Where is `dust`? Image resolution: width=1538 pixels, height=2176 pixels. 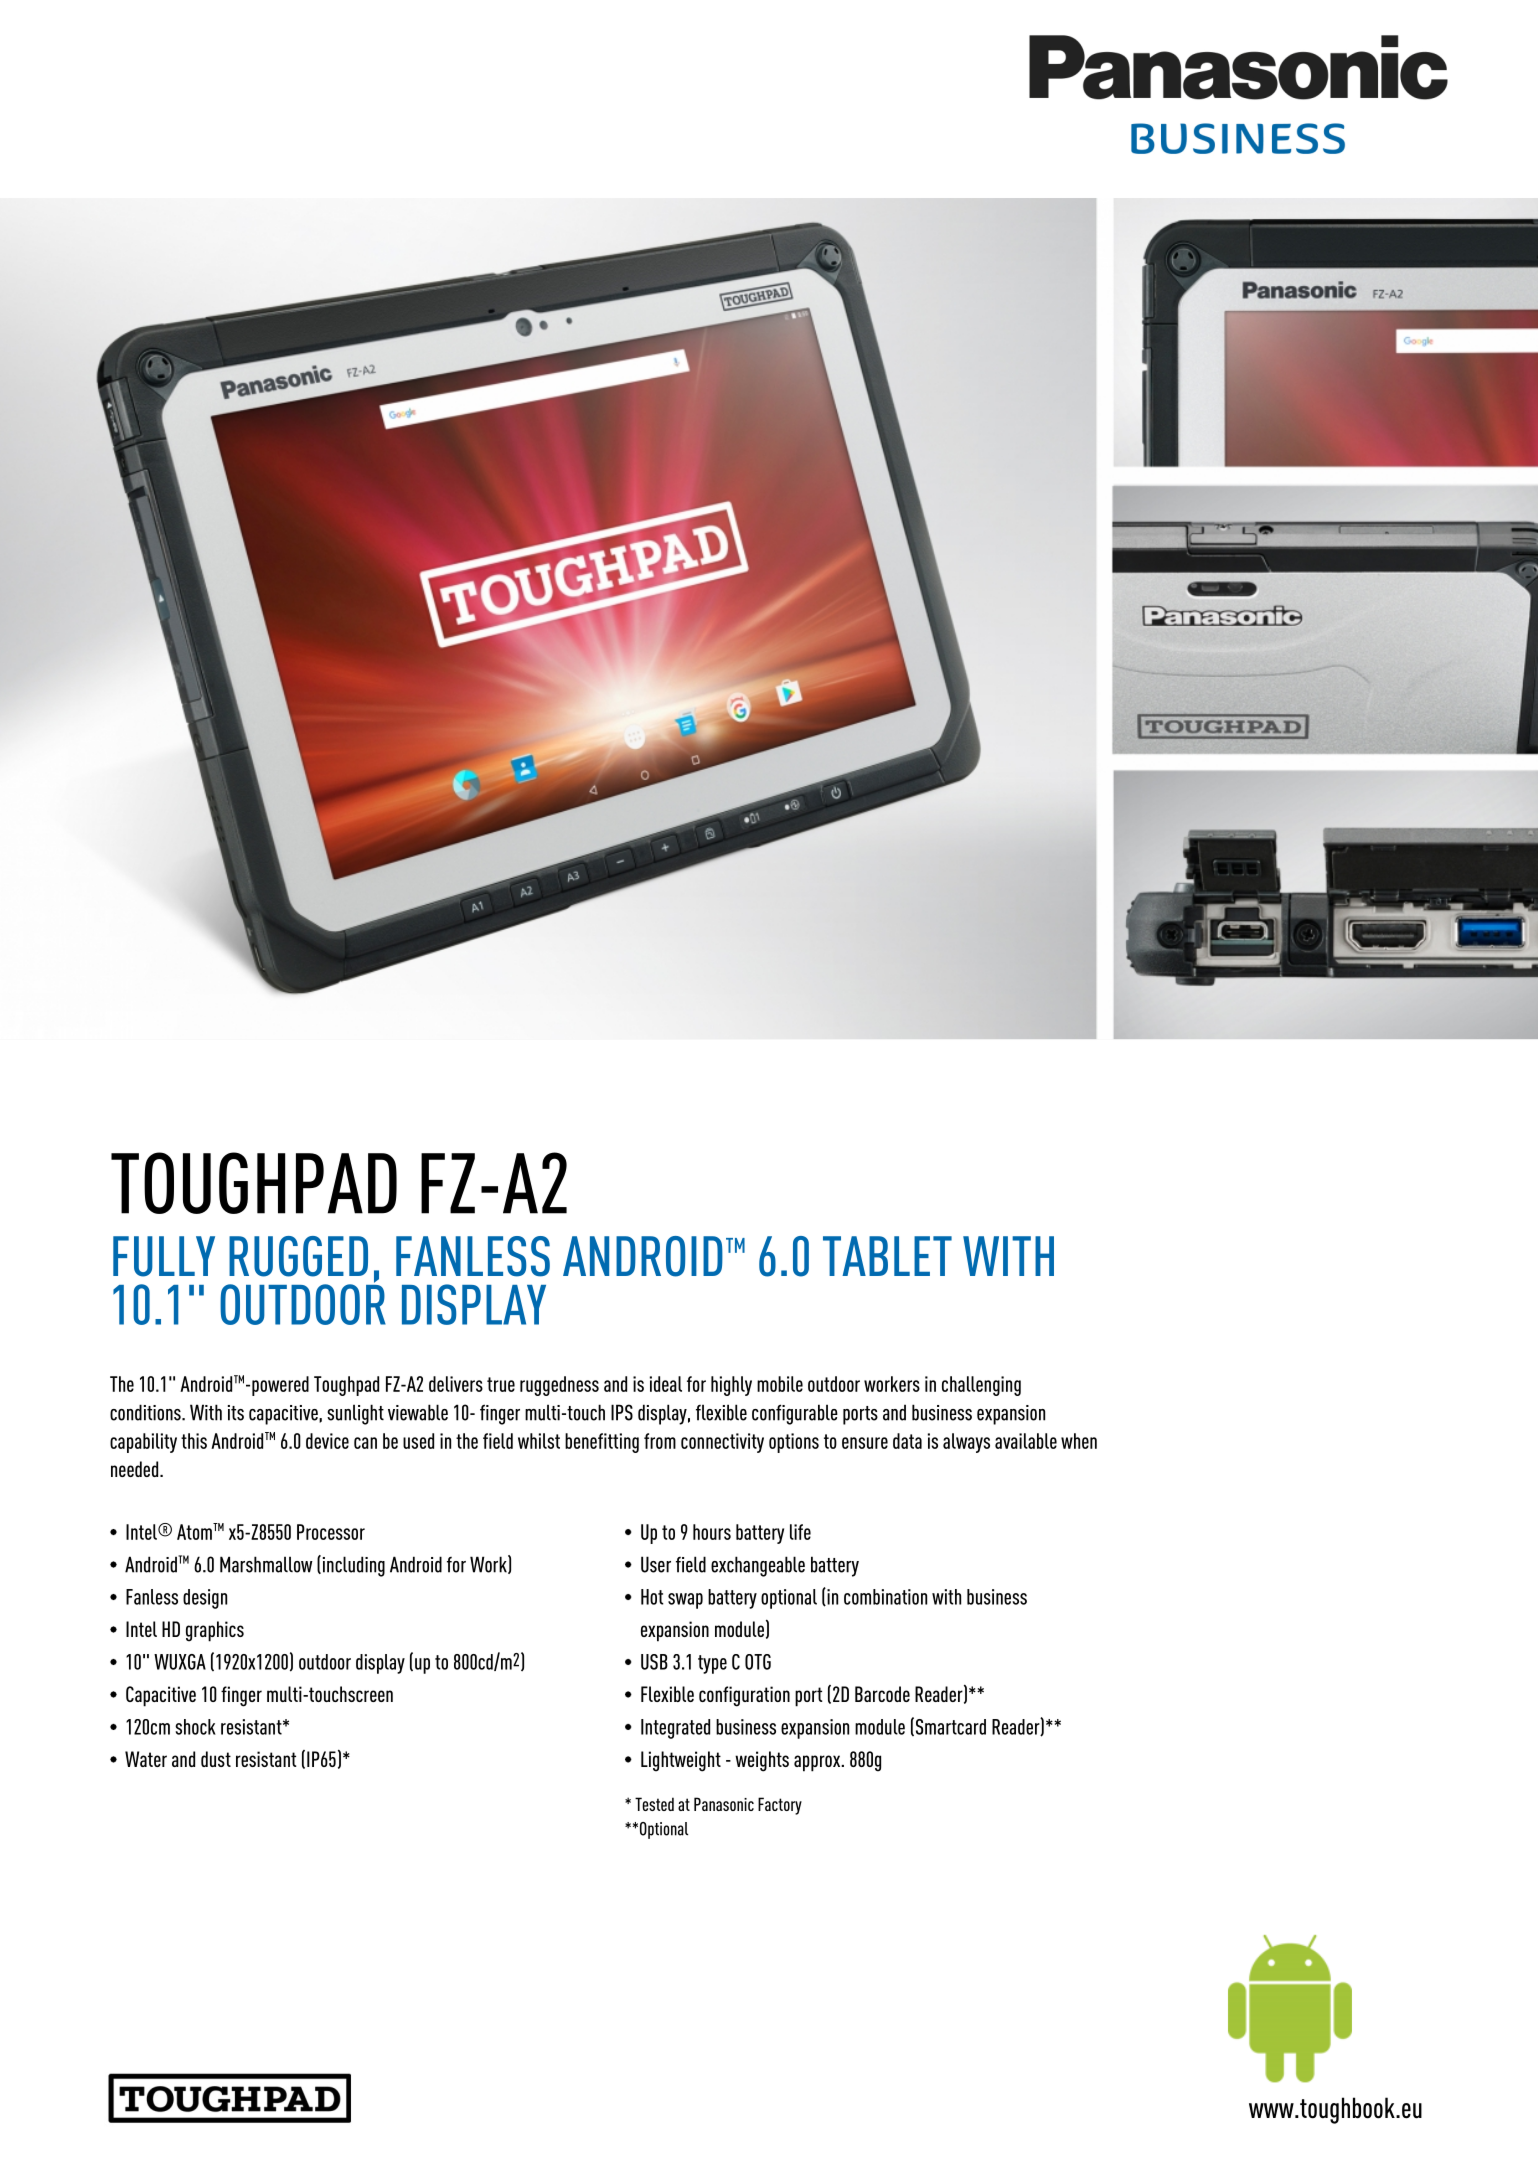 dust is located at coordinates (216, 1759).
